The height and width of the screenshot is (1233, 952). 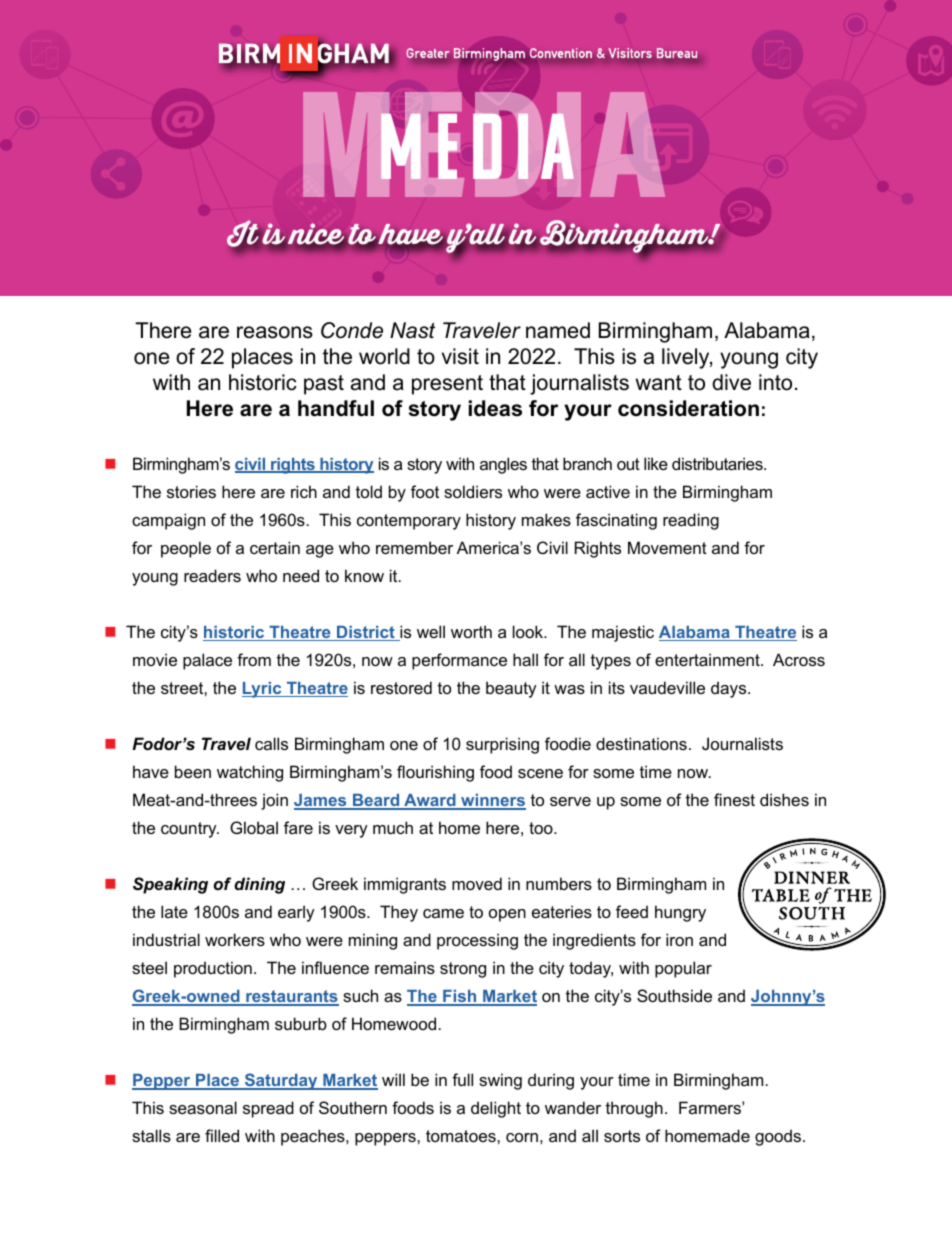 What do you see at coordinates (412, 330) in the screenshot?
I see `Nast` at bounding box center [412, 330].
